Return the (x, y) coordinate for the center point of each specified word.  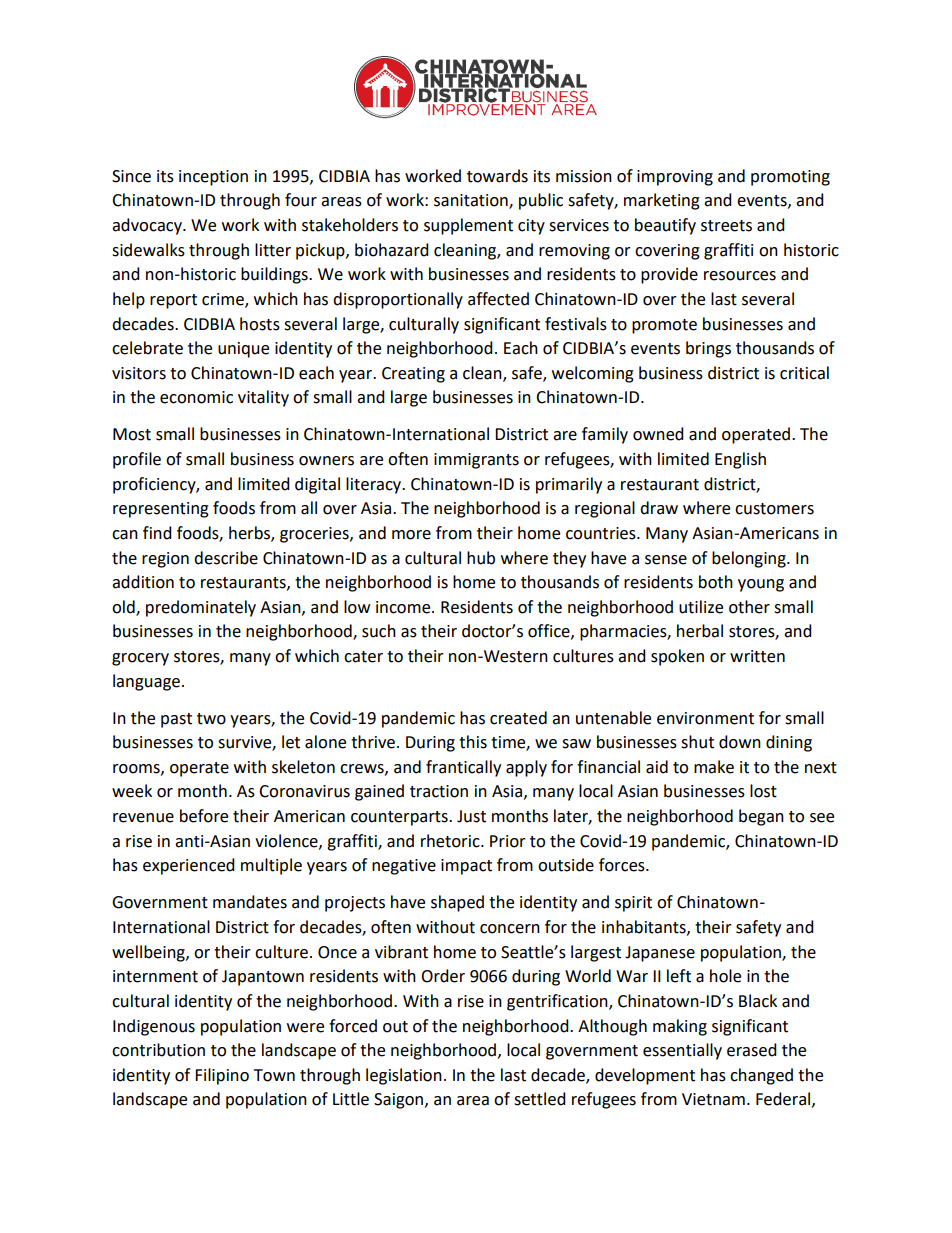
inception (213, 178)
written (757, 656)
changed (761, 1076)
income (404, 607)
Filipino (222, 1076)
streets (726, 226)
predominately (201, 608)
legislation (404, 1076)
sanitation (472, 201)
